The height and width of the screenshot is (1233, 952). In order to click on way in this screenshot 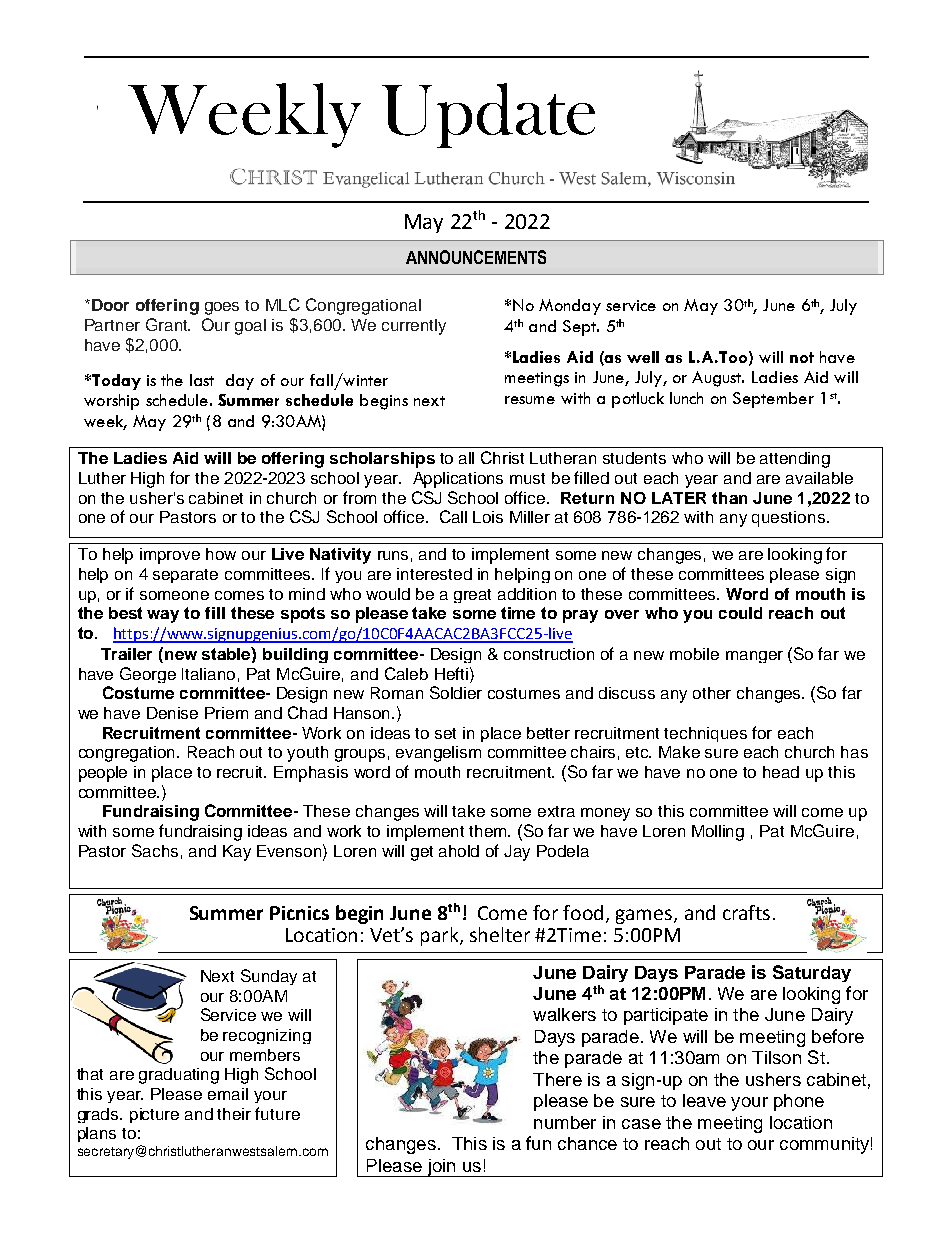, I will do `click(163, 616)`.
